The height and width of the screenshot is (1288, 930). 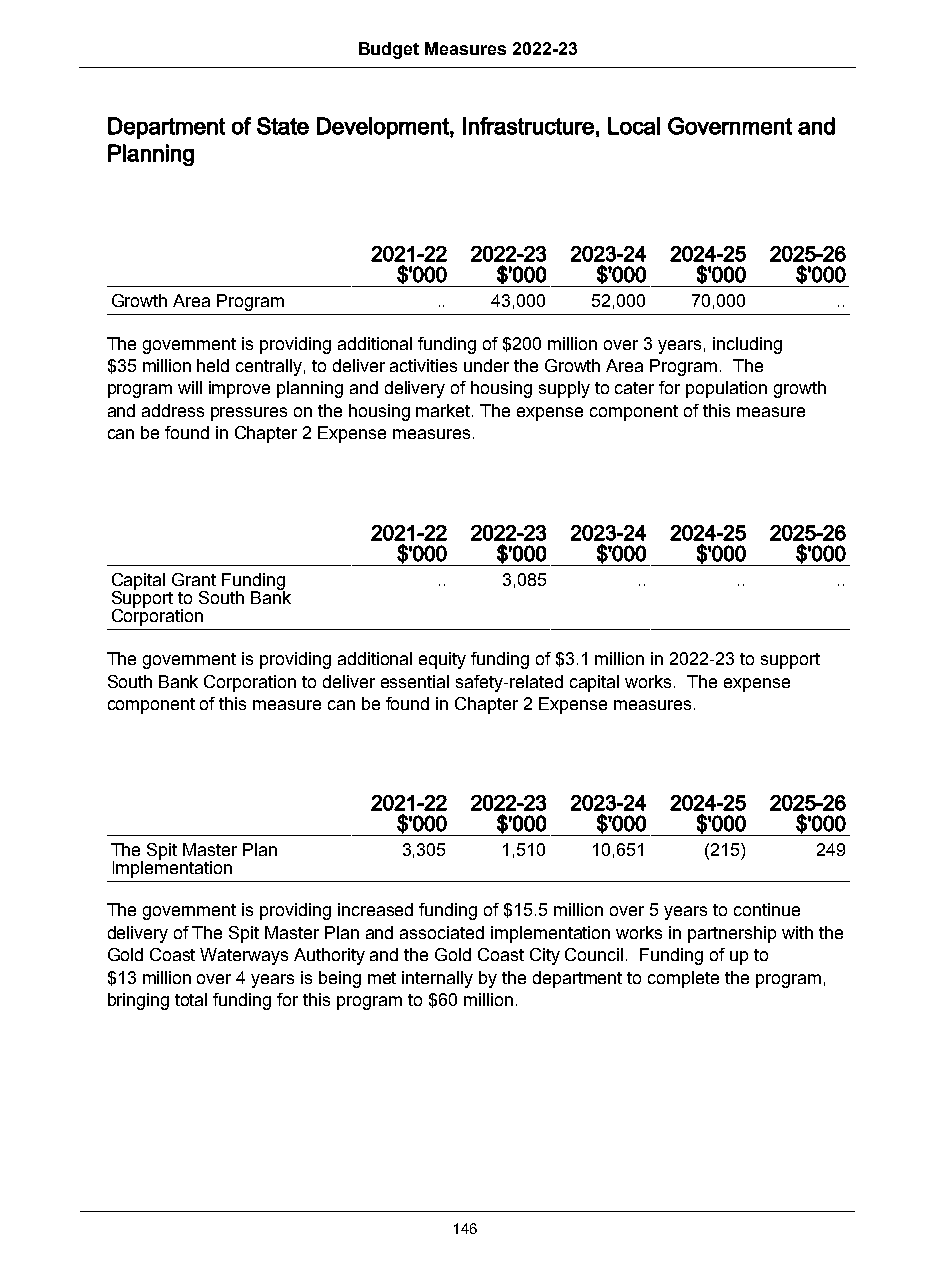 What do you see at coordinates (437, 979) in the screenshot?
I see `internally` at bounding box center [437, 979].
